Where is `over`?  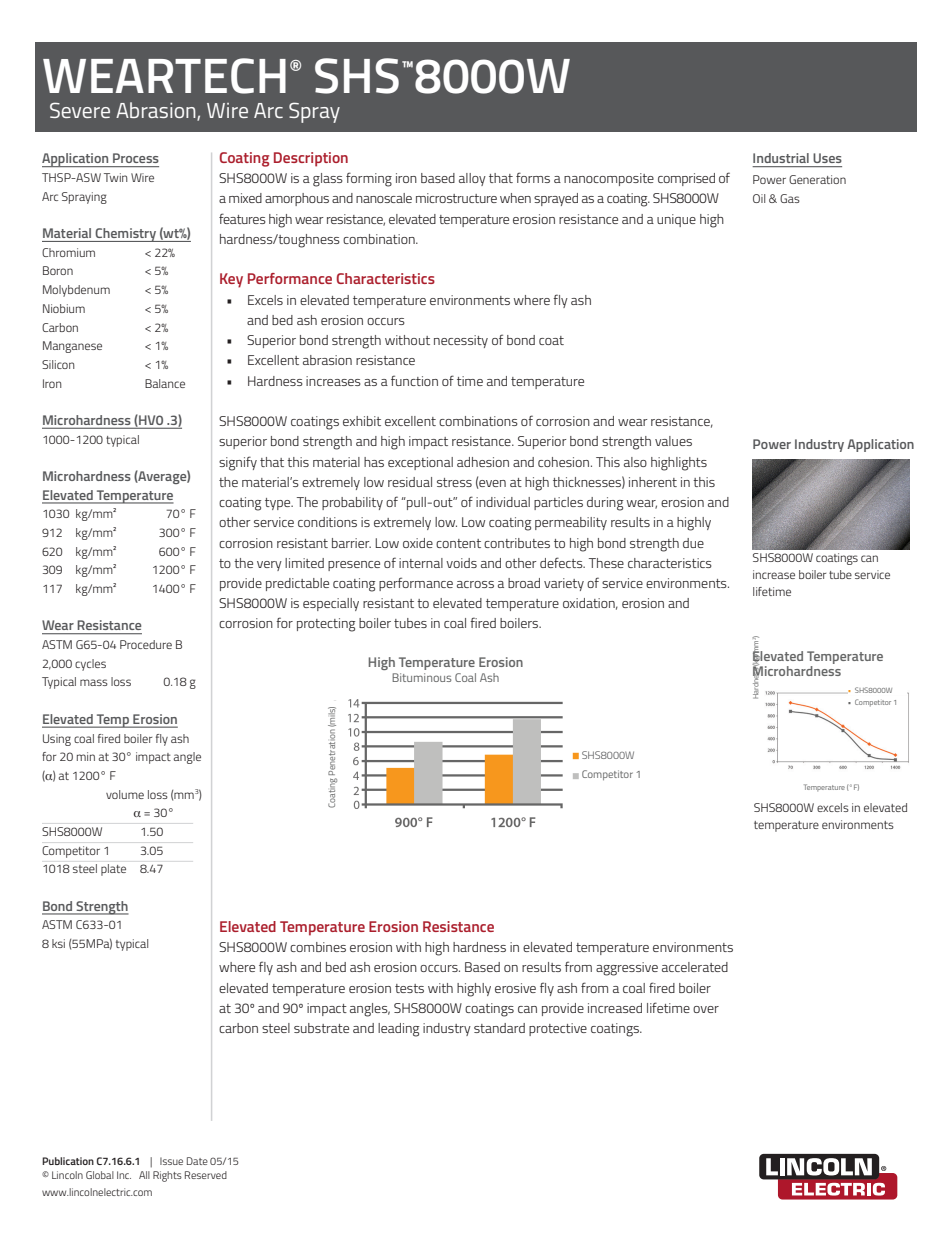 over is located at coordinates (706, 1009).
